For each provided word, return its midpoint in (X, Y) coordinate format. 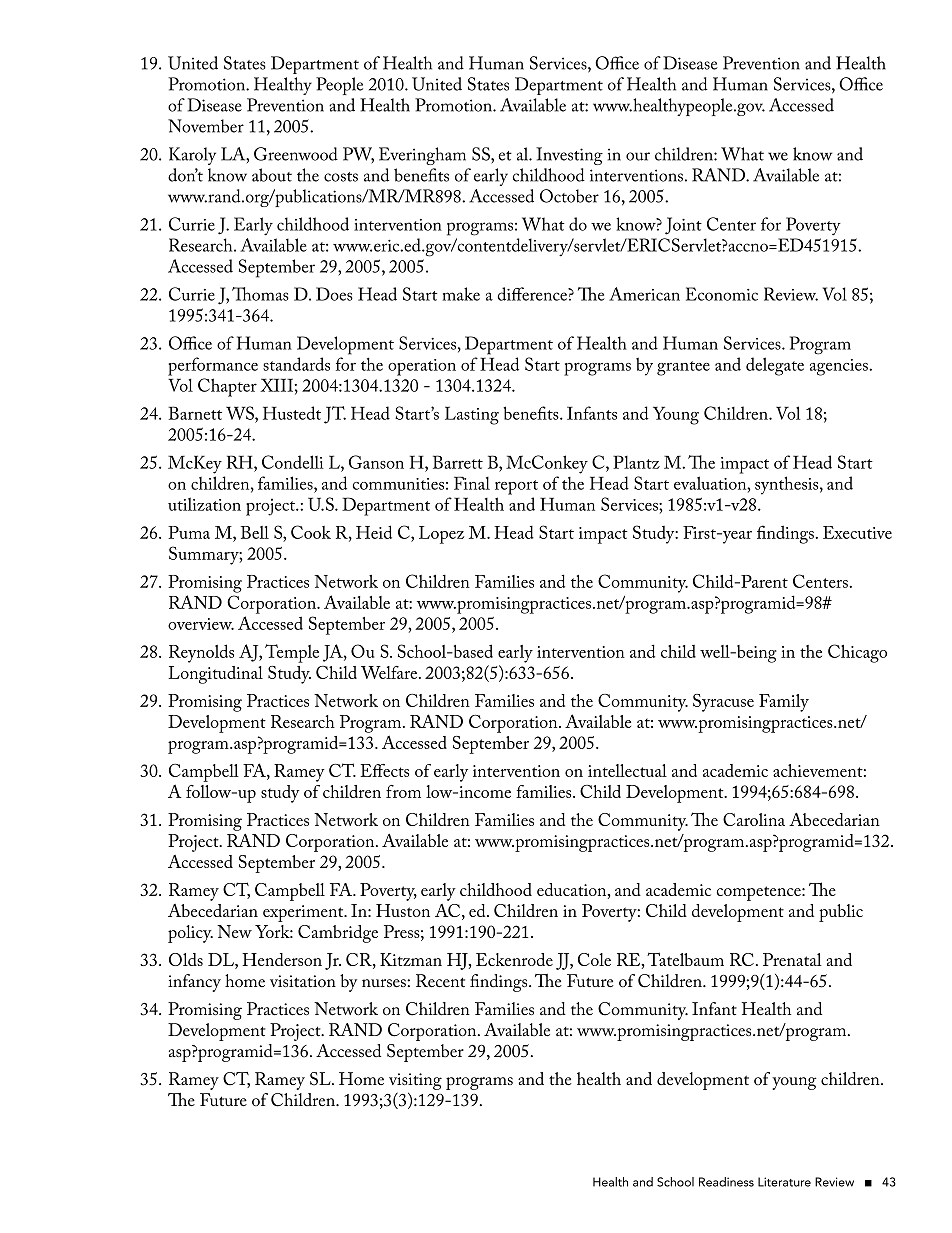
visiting (415, 1081)
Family (784, 703)
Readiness (726, 1182)
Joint (683, 226)
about (272, 175)
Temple (292, 653)
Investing (569, 156)
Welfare (390, 672)
